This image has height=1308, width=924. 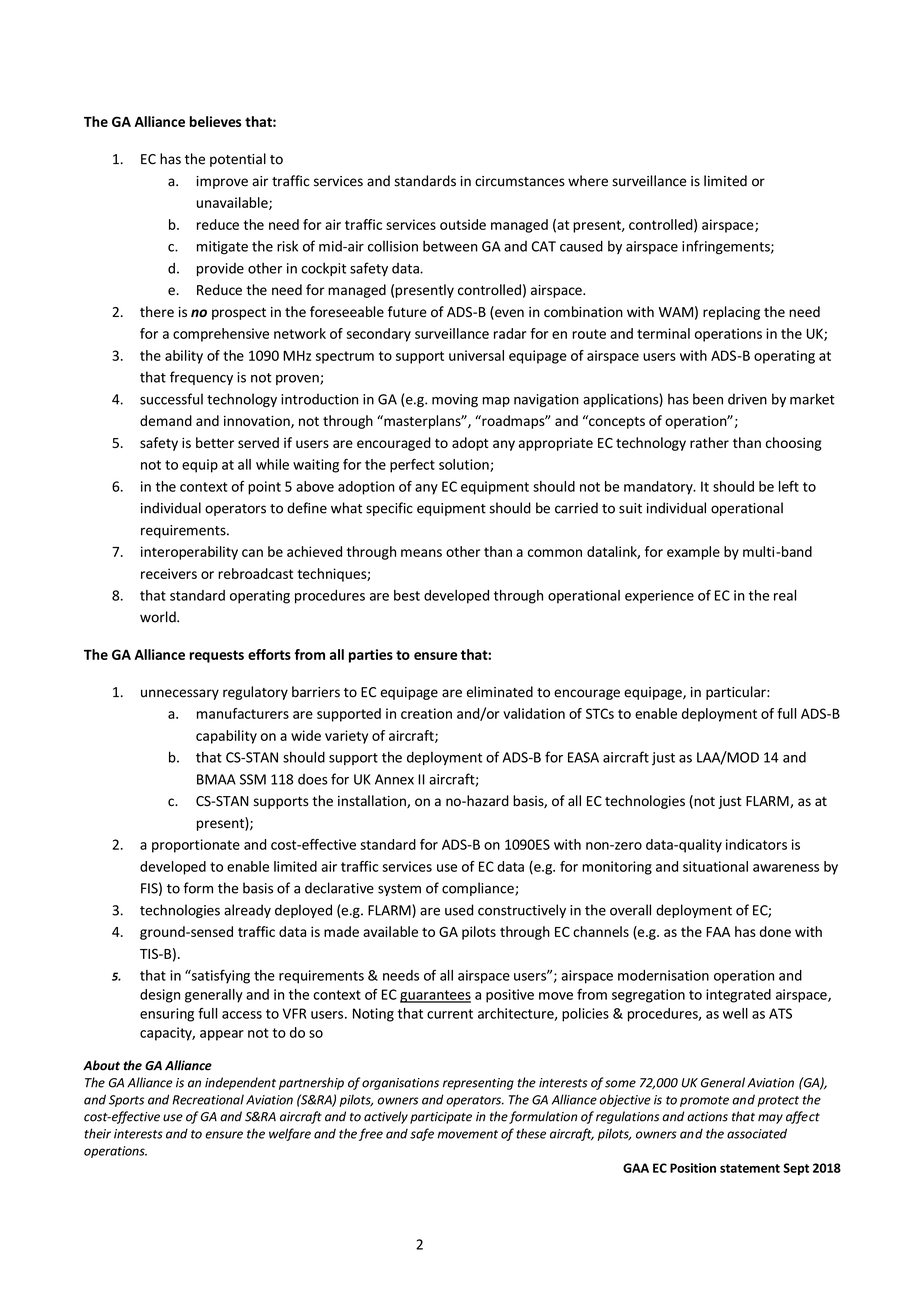 What do you see at coordinates (718, 932) in the image?
I see `FAA` at bounding box center [718, 932].
